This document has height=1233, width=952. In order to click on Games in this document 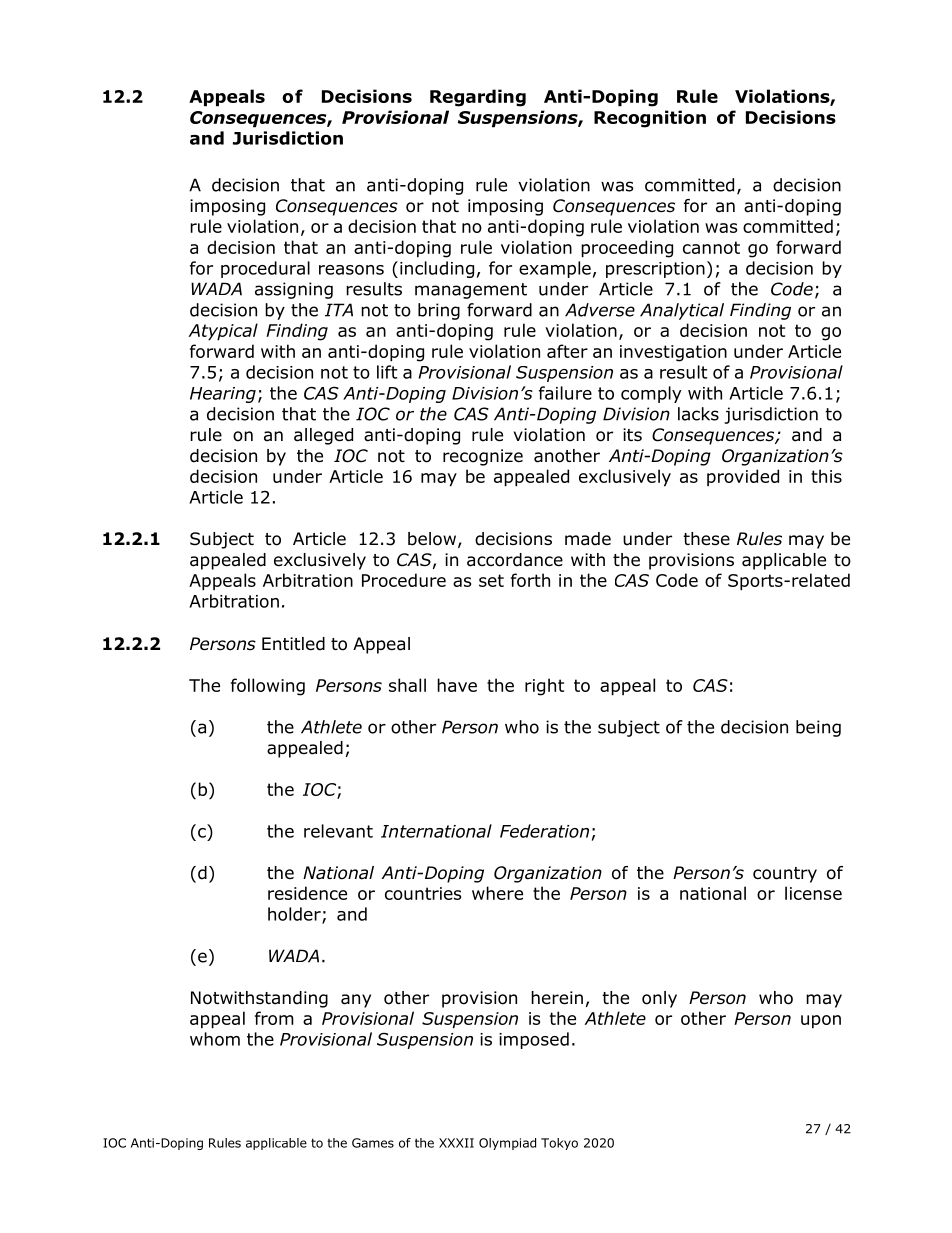, I will do `click(373, 1143)`.
